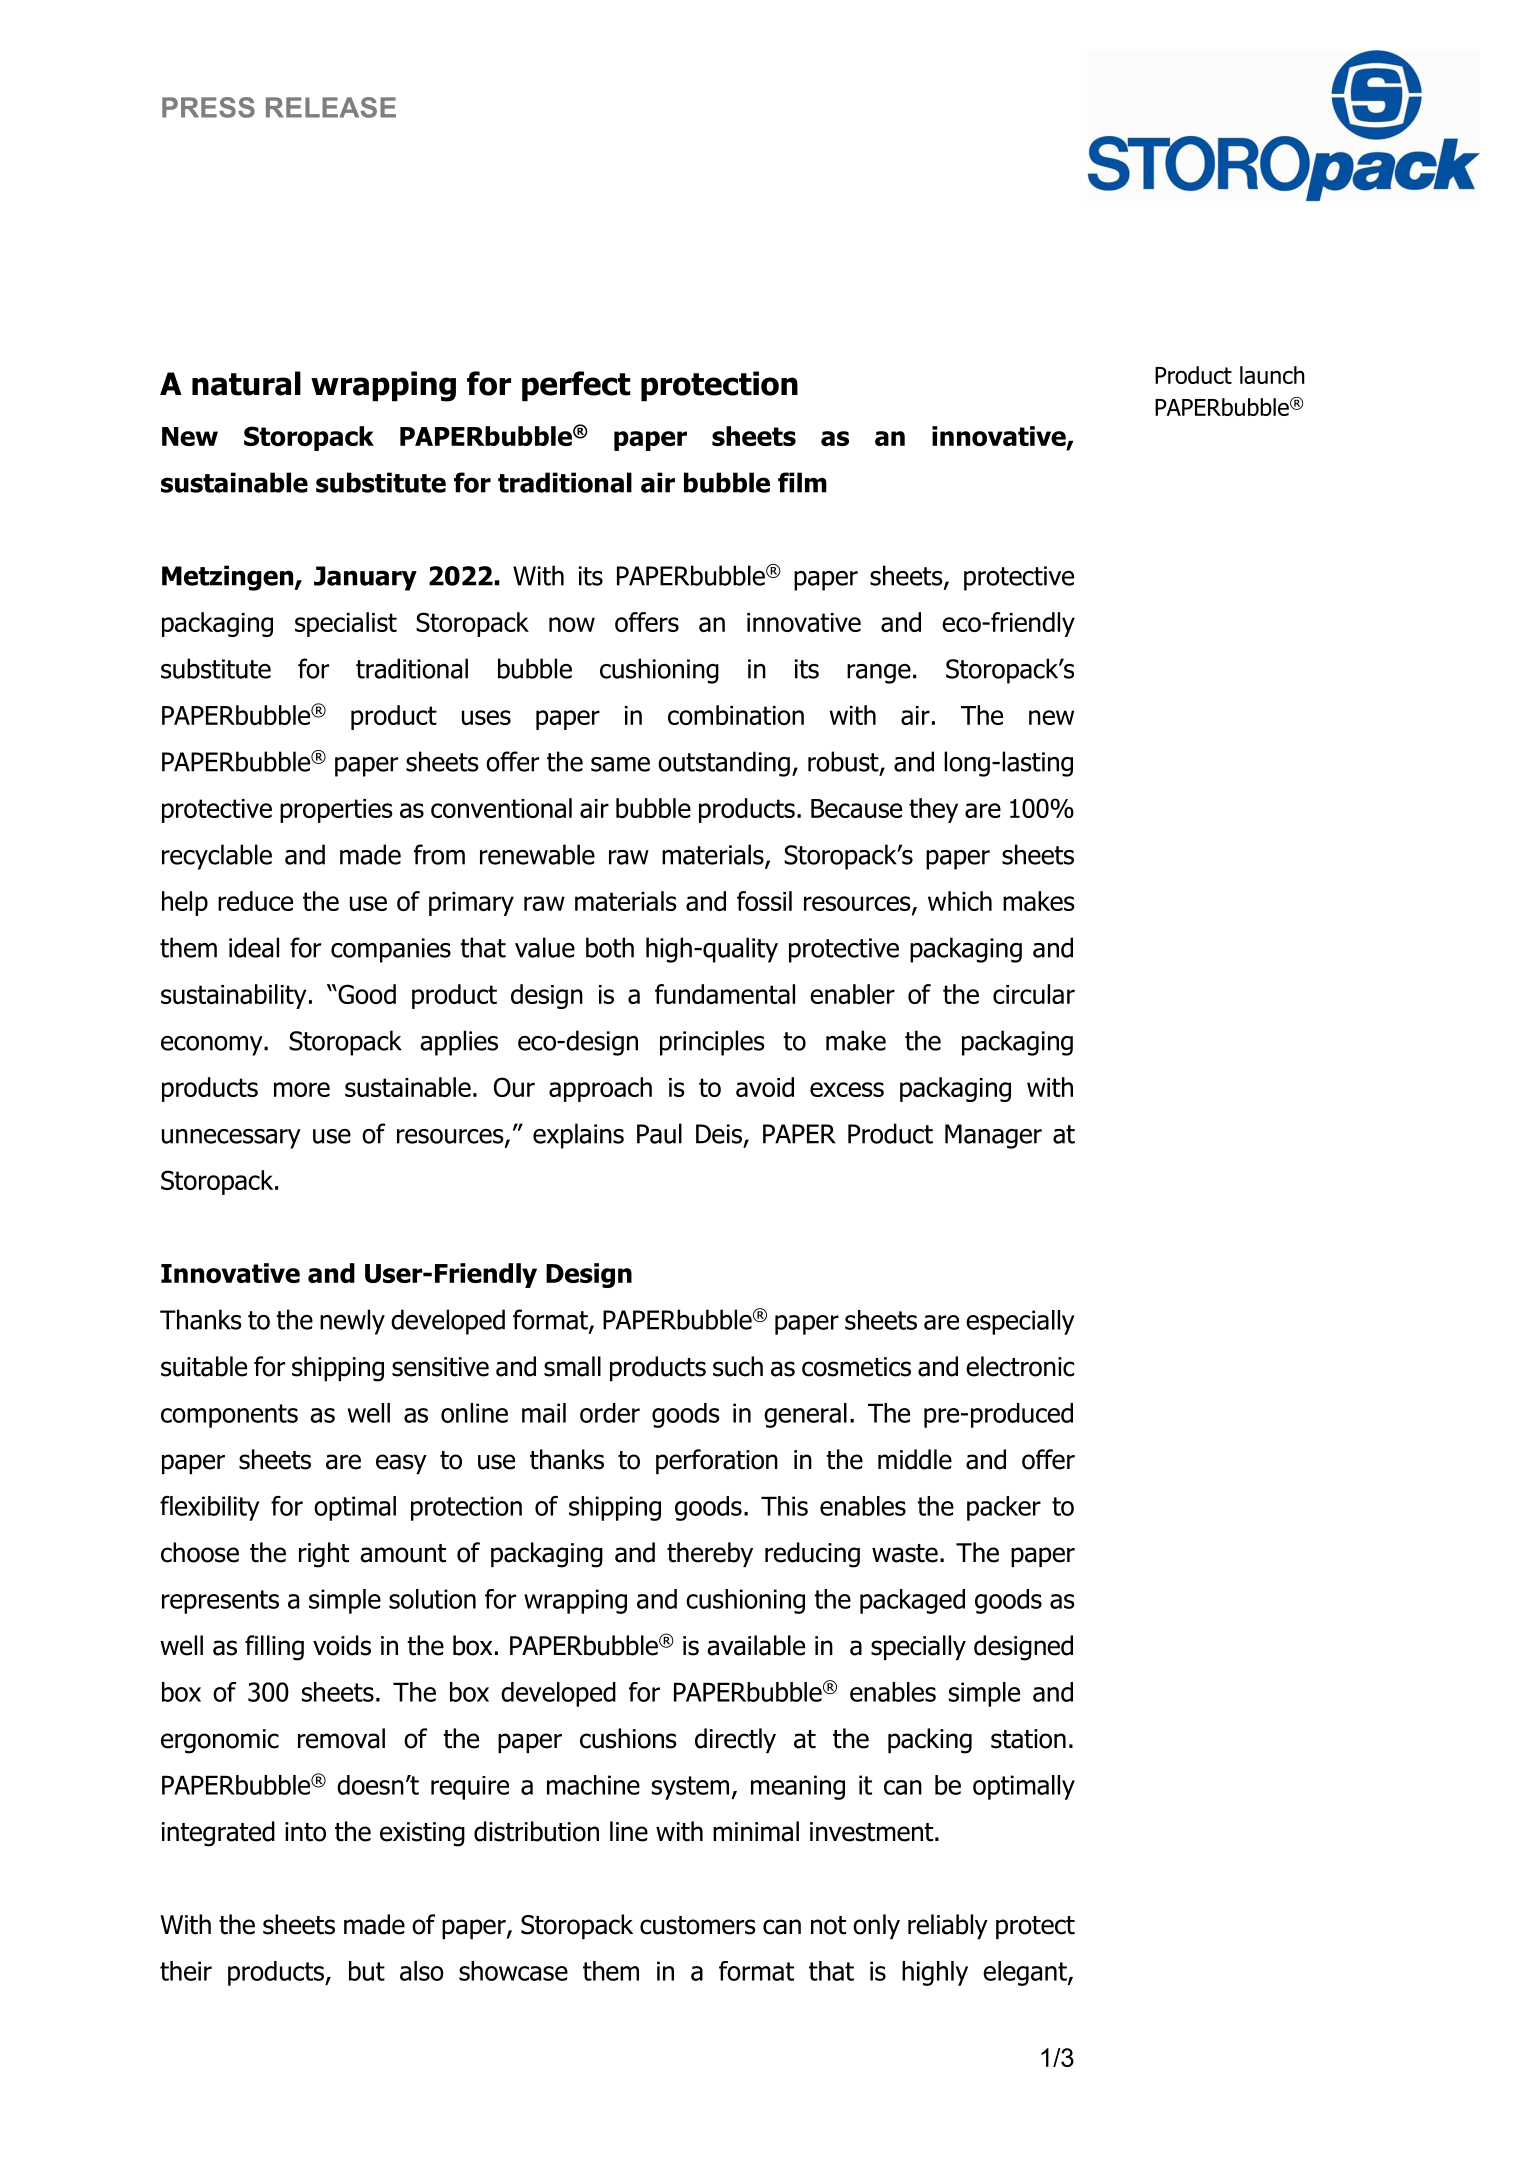  Describe the element at coordinates (1272, 375) in the image. I see `launch` at that location.
